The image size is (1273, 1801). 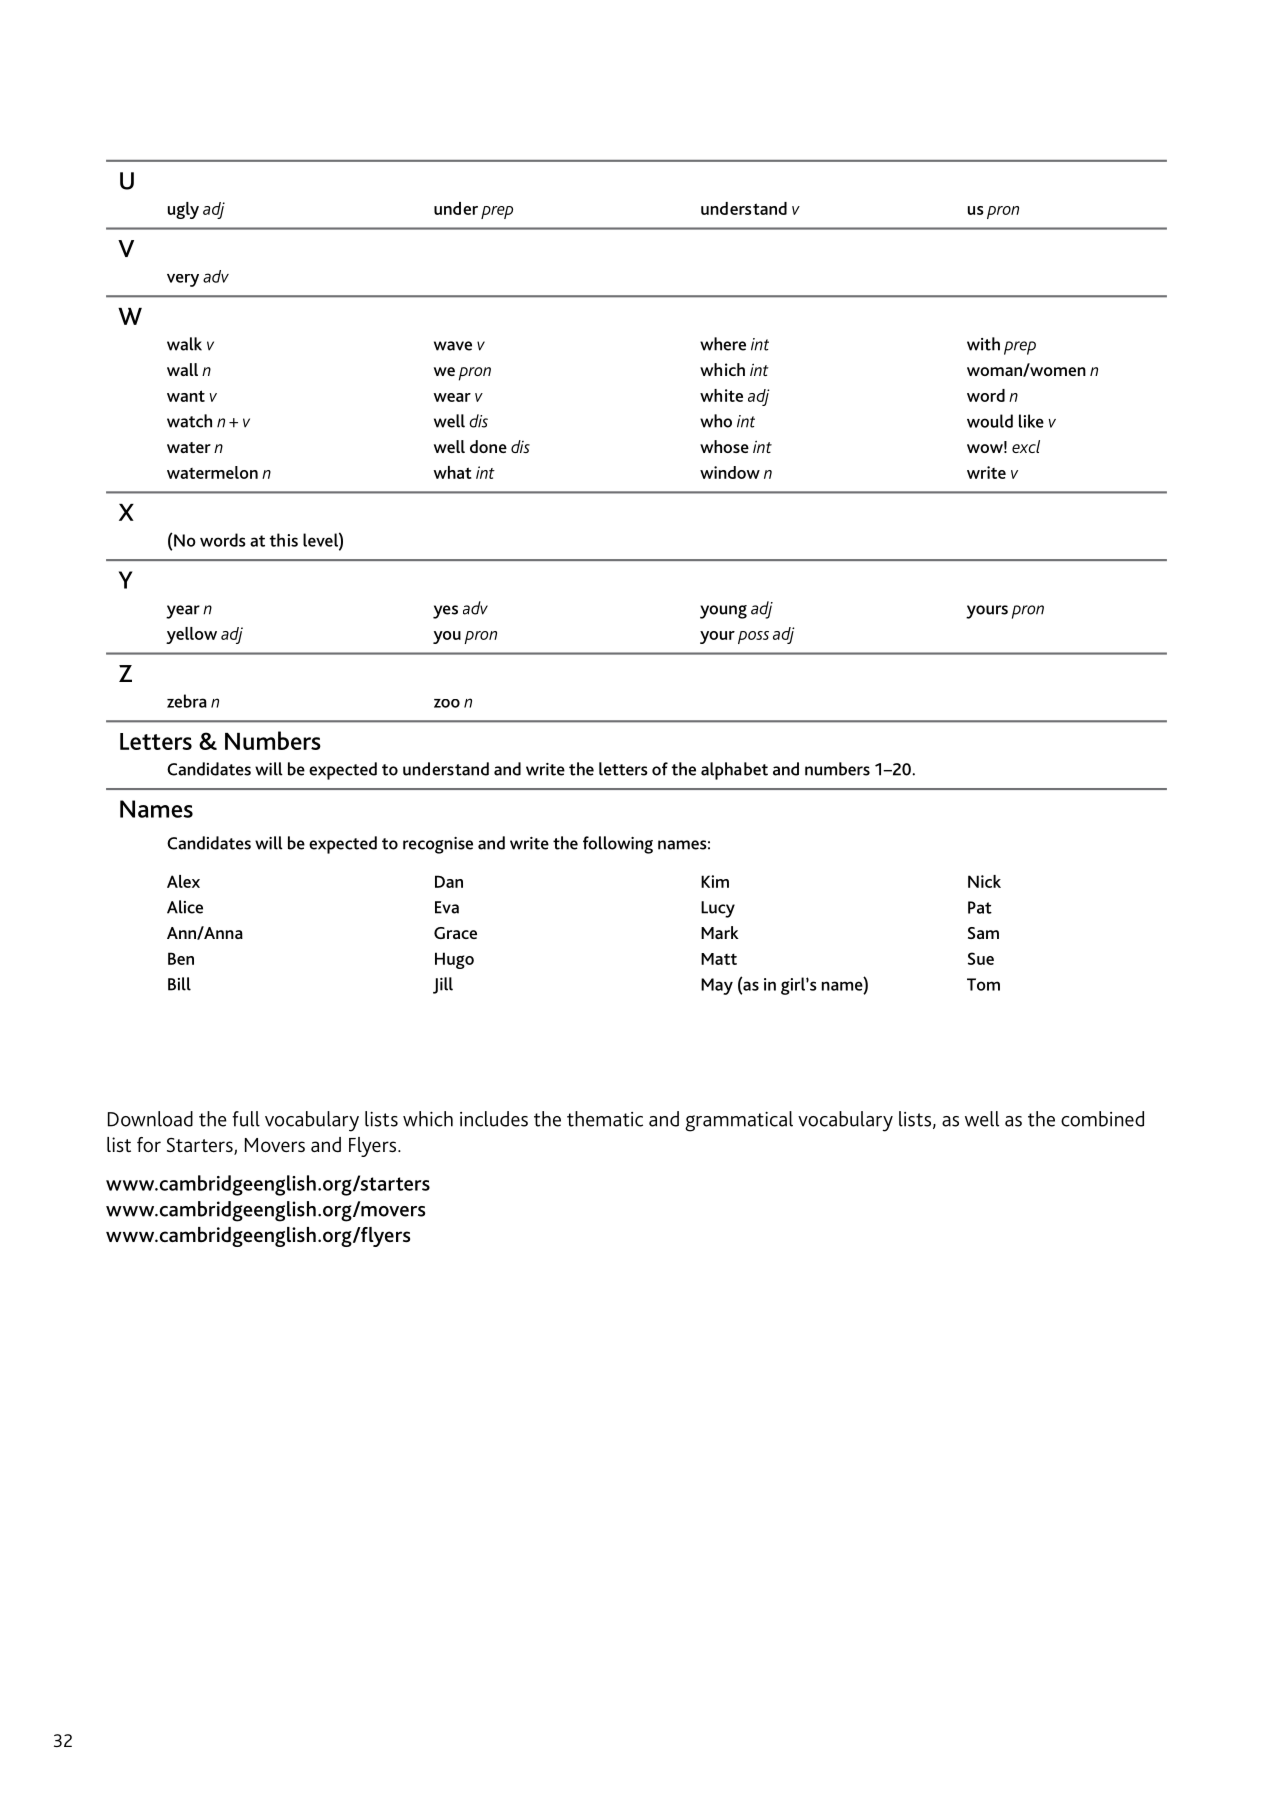 I want to click on watch, so click(x=189, y=421).
